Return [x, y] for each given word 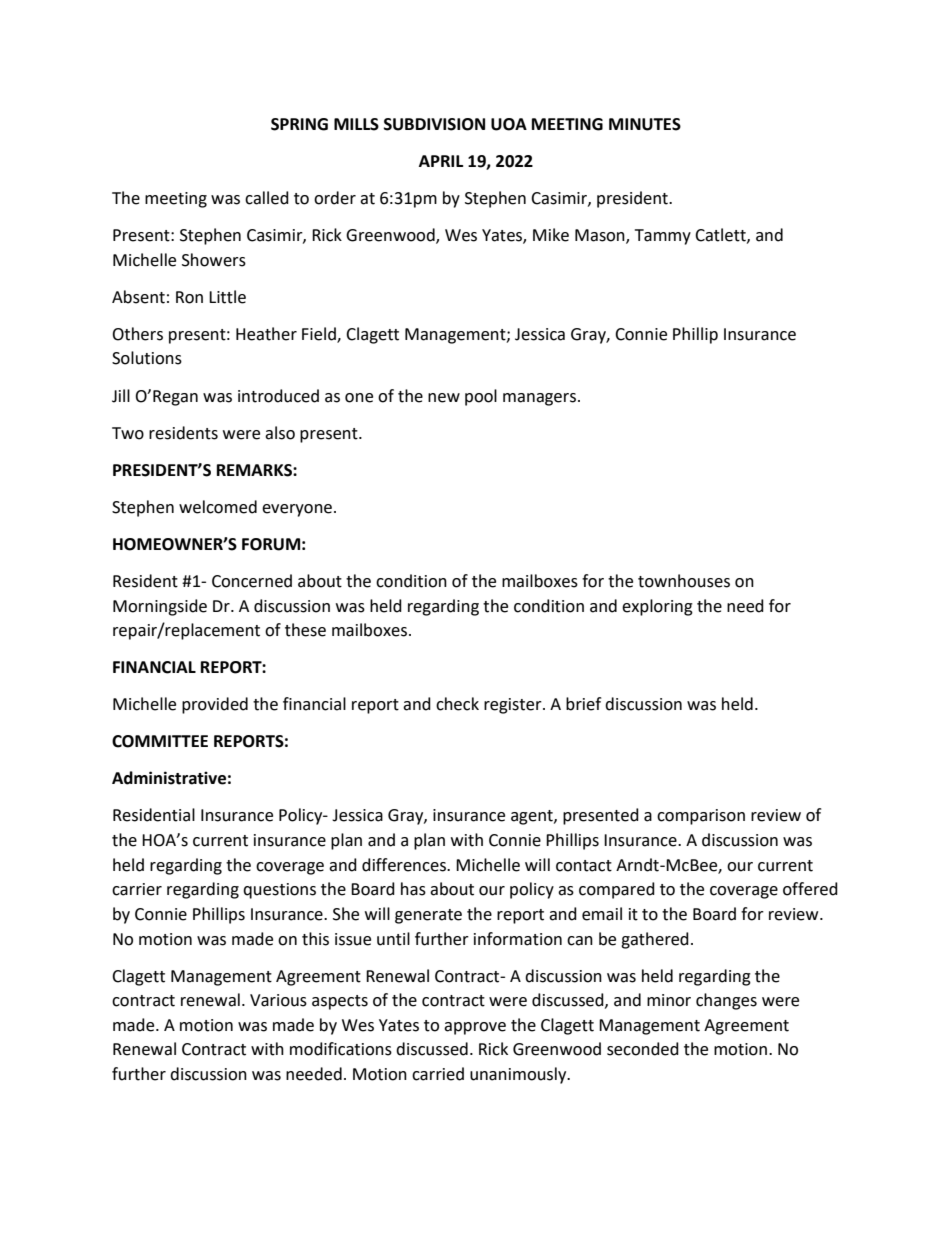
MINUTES [645, 124]
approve [475, 1028]
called [267, 198]
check [457, 704]
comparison [701, 817]
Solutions [147, 358]
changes [726, 1001]
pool [481, 397]
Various [278, 1000]
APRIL [441, 161]
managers [539, 399]
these [305, 630]
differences [405, 865]
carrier [137, 889]
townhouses [684, 581]
